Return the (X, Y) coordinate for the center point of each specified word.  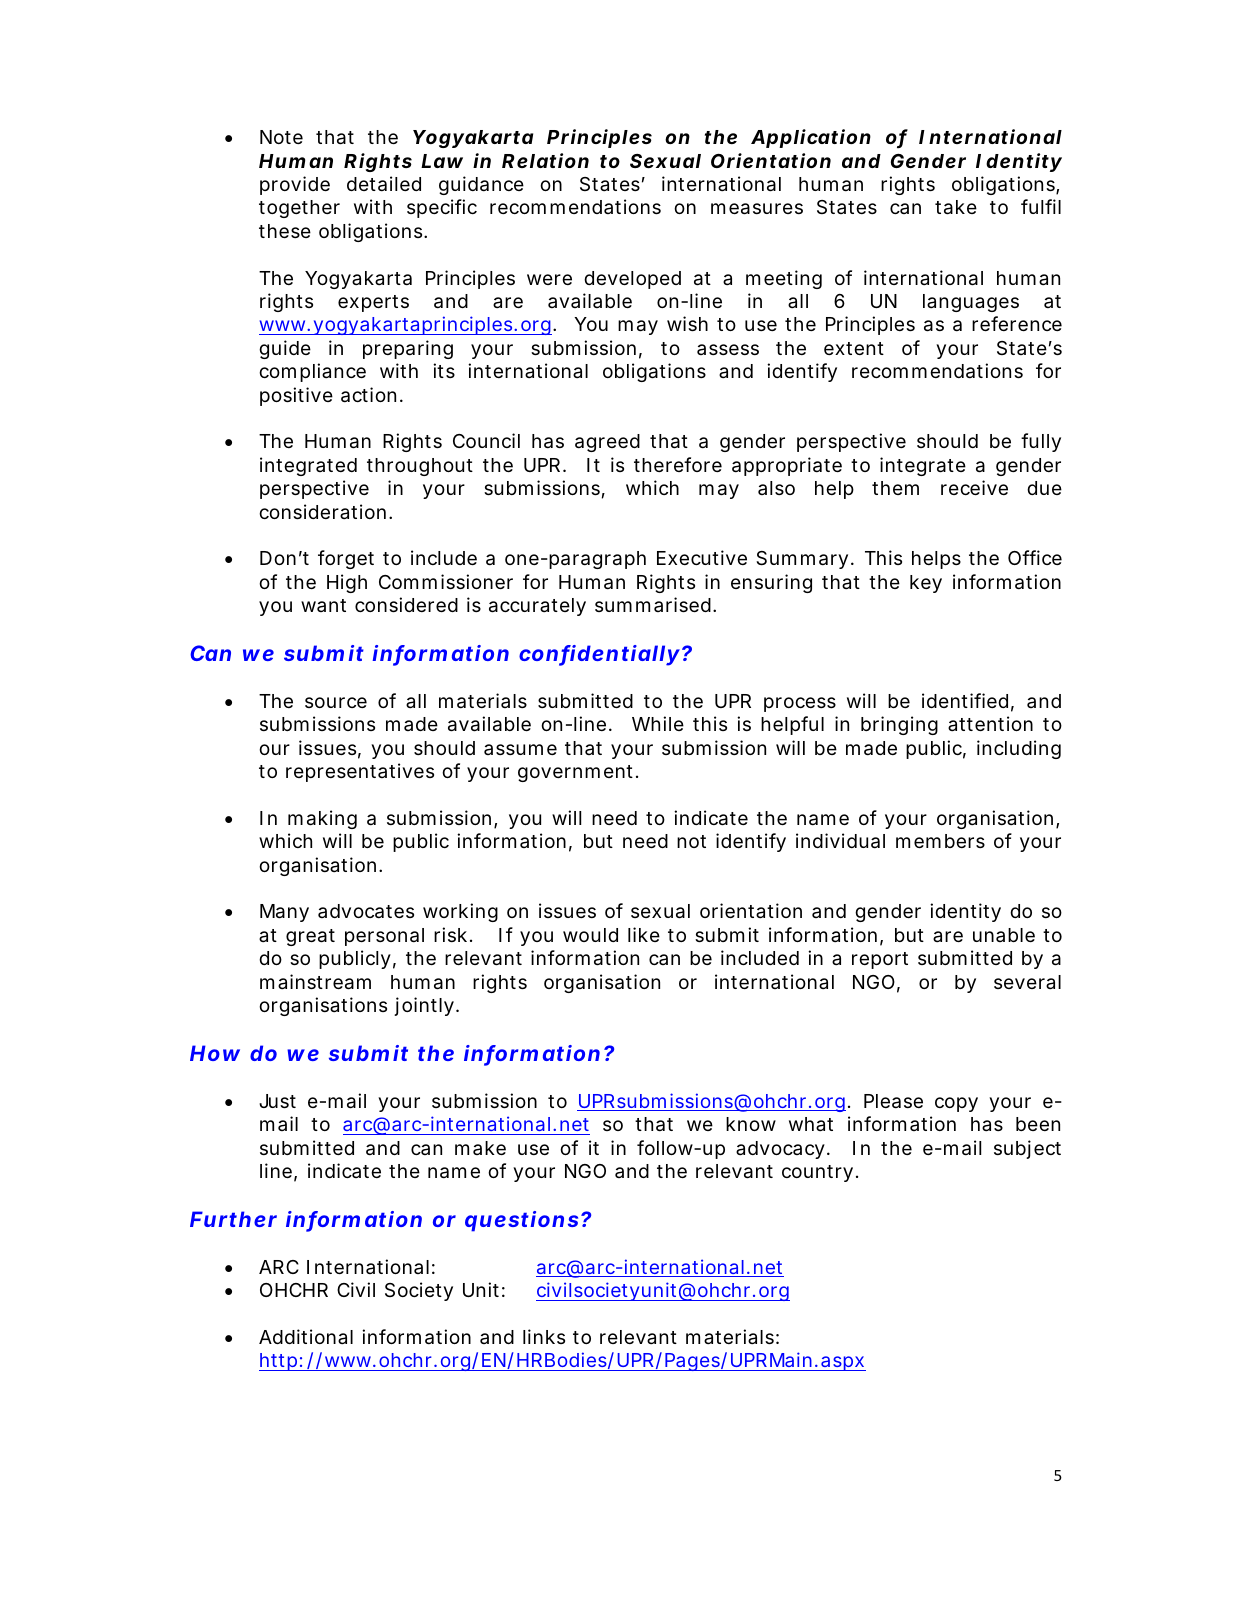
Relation (545, 160)
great (310, 937)
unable (1004, 935)
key (926, 584)
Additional (306, 1336)
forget (346, 559)
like (644, 934)
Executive (702, 557)
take (956, 207)
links (544, 1336)
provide (295, 185)
